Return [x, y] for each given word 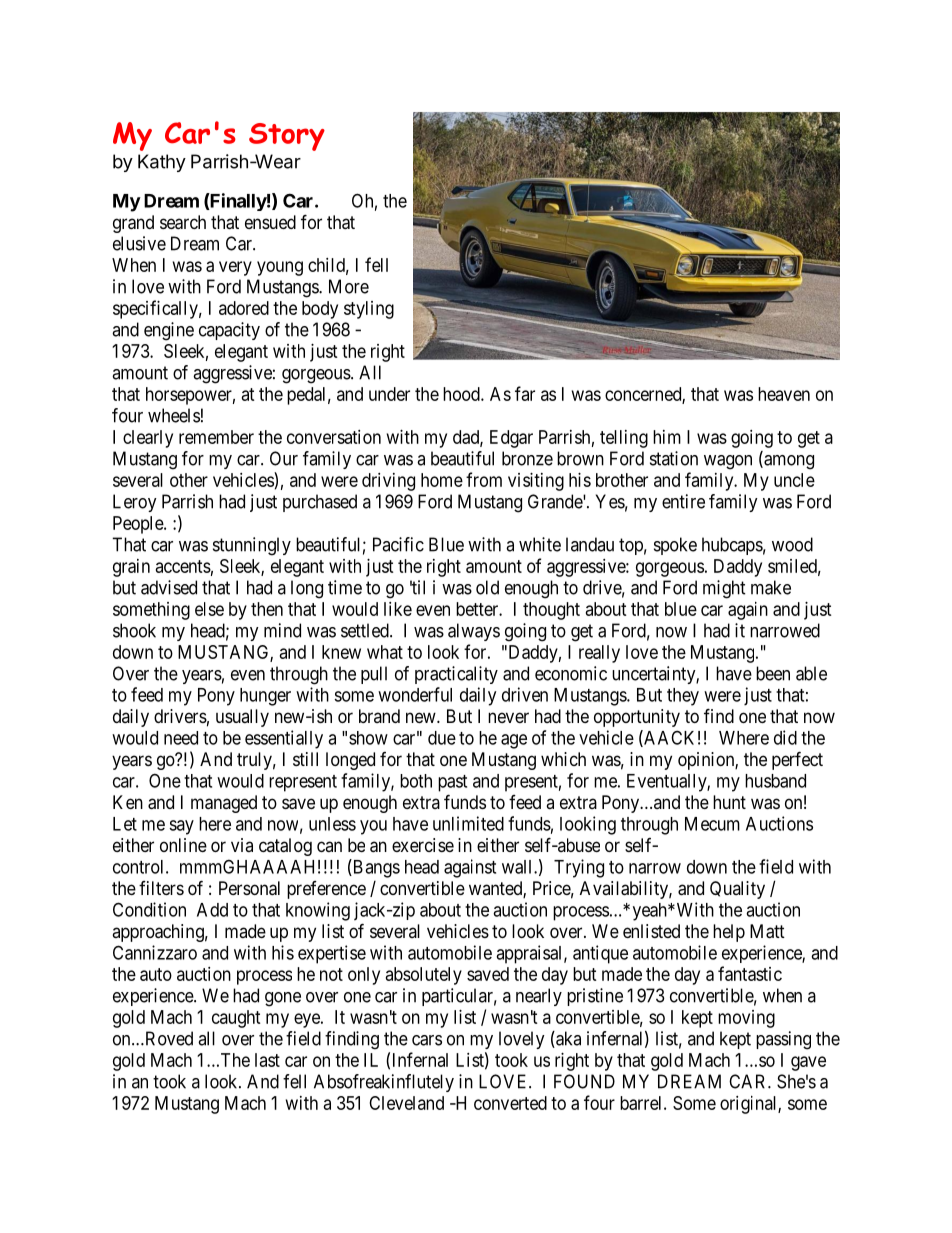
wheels [174, 415]
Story [287, 137]
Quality [737, 890]
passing [783, 1040]
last [267, 1060]
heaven [784, 394]
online [183, 845]
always [474, 632]
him [667, 437]
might [724, 589]
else [209, 609]
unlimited [468, 823]
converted [510, 1103]
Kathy [162, 163]
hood [462, 394]
